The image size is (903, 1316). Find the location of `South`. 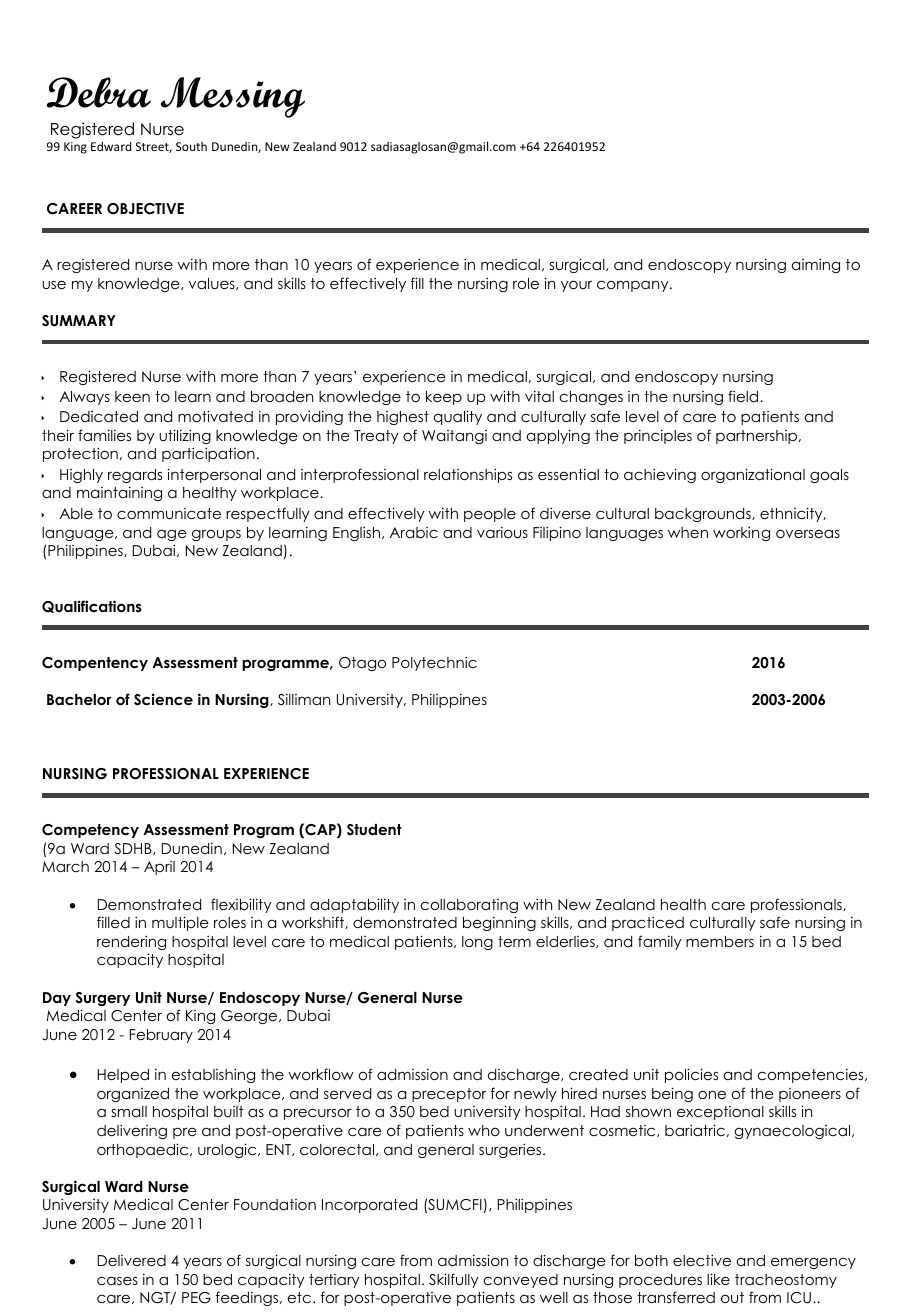

South is located at coordinates (191, 146).
